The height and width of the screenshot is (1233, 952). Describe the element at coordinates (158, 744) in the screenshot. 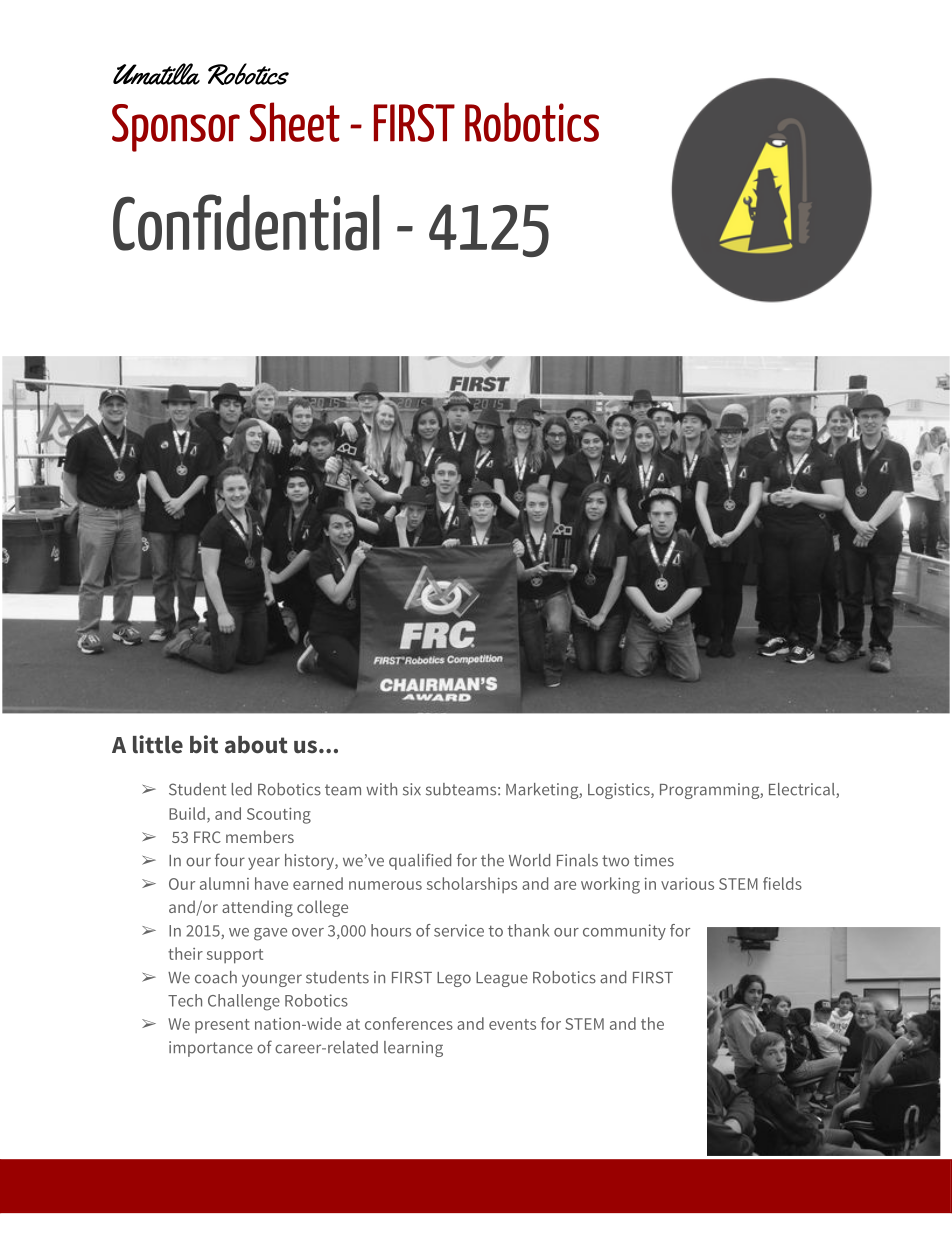

I see `little` at that location.
